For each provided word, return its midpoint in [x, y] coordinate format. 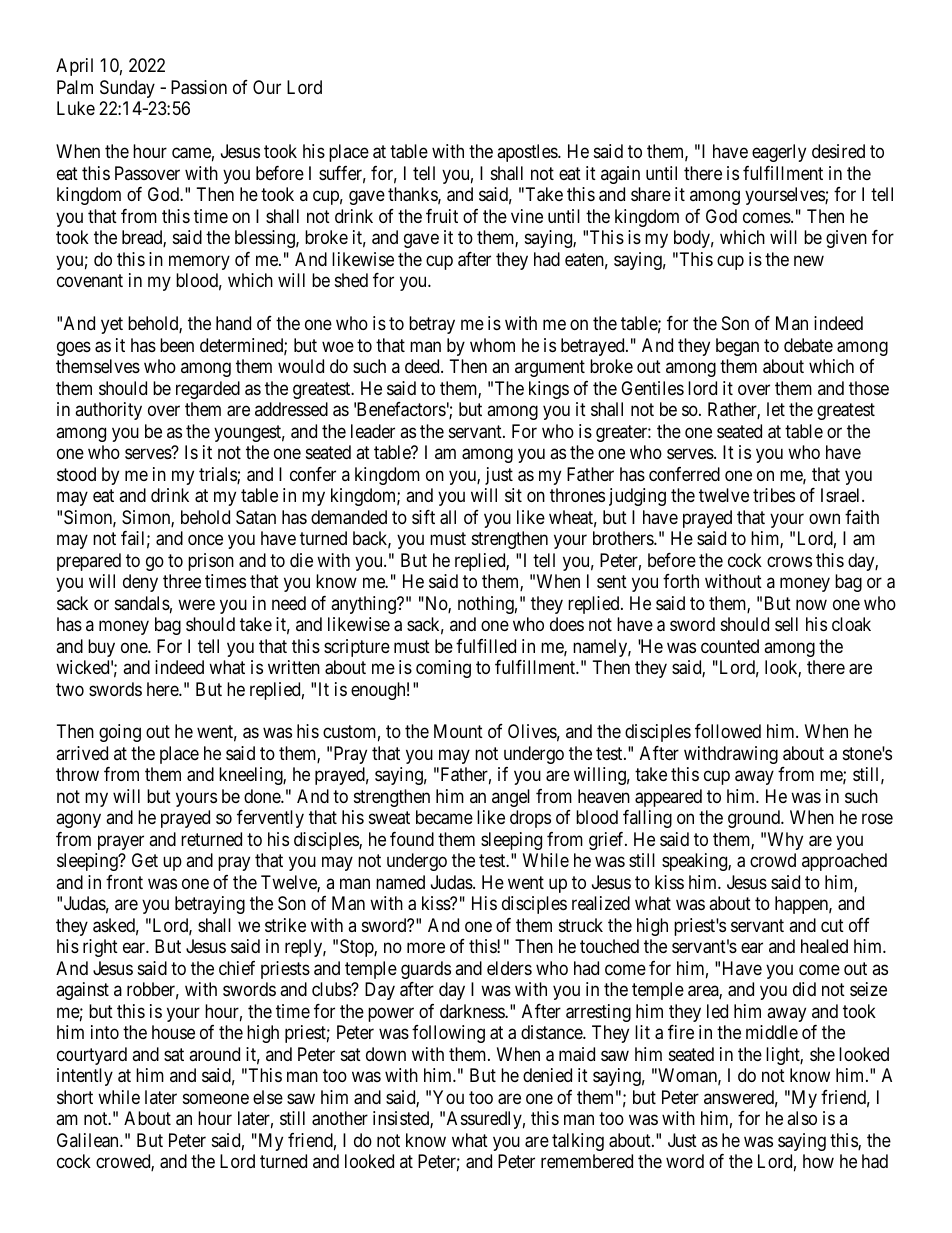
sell [786, 624]
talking [578, 1142]
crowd [773, 860]
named [400, 882]
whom [492, 345]
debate [808, 345]
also [802, 1118]
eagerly [779, 153]
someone [216, 1098]
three [182, 581]
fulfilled [486, 646]
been [177, 345]
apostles [528, 153]
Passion [199, 87]
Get [145, 860]
